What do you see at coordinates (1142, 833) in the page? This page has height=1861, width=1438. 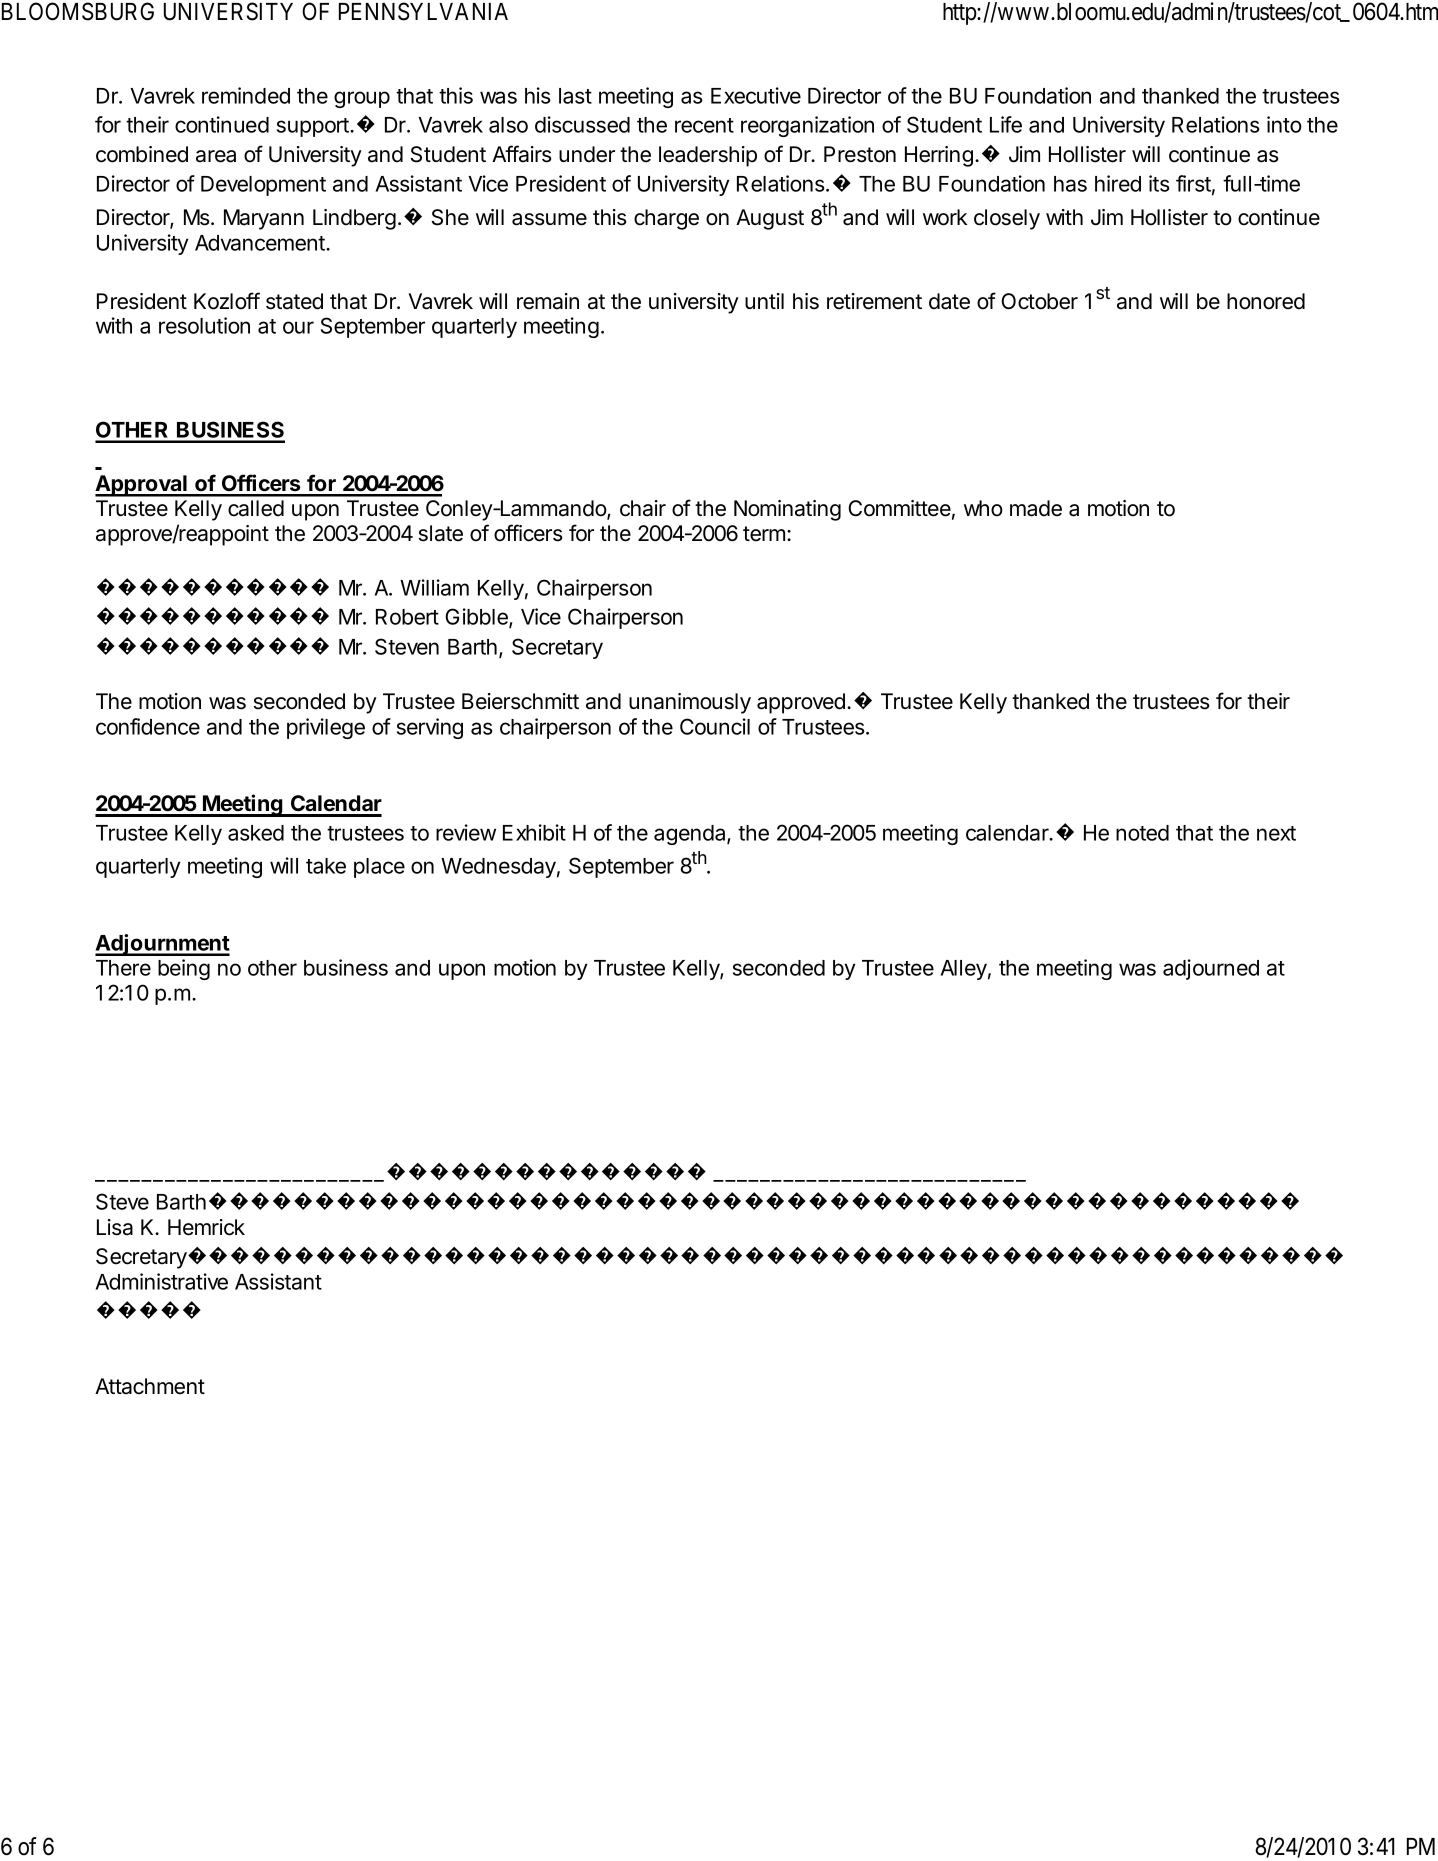 I see `noted` at bounding box center [1142, 833].
